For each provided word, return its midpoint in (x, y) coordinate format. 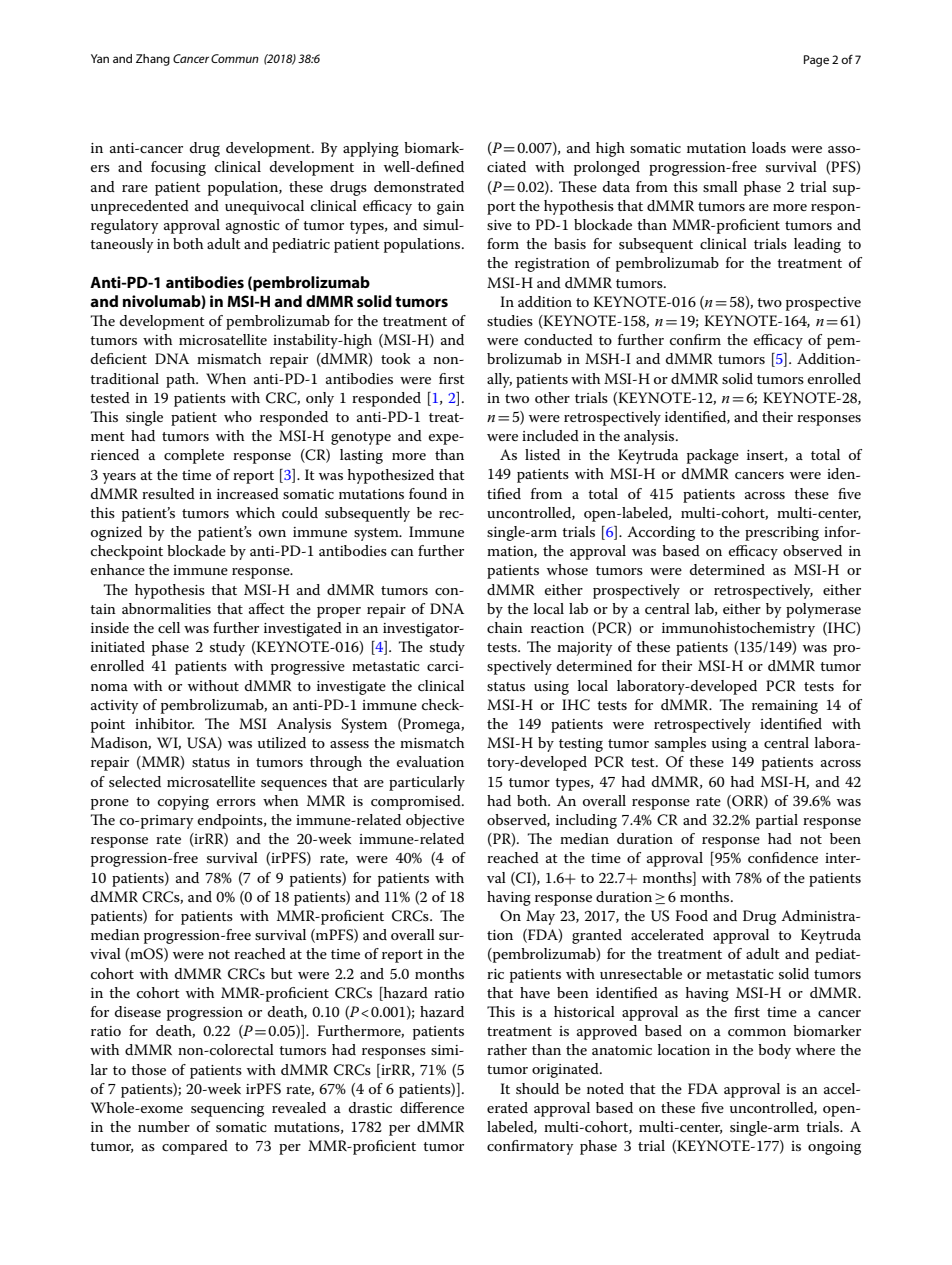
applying (371, 149)
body (774, 1051)
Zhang (153, 60)
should (537, 1088)
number (164, 1126)
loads (769, 147)
